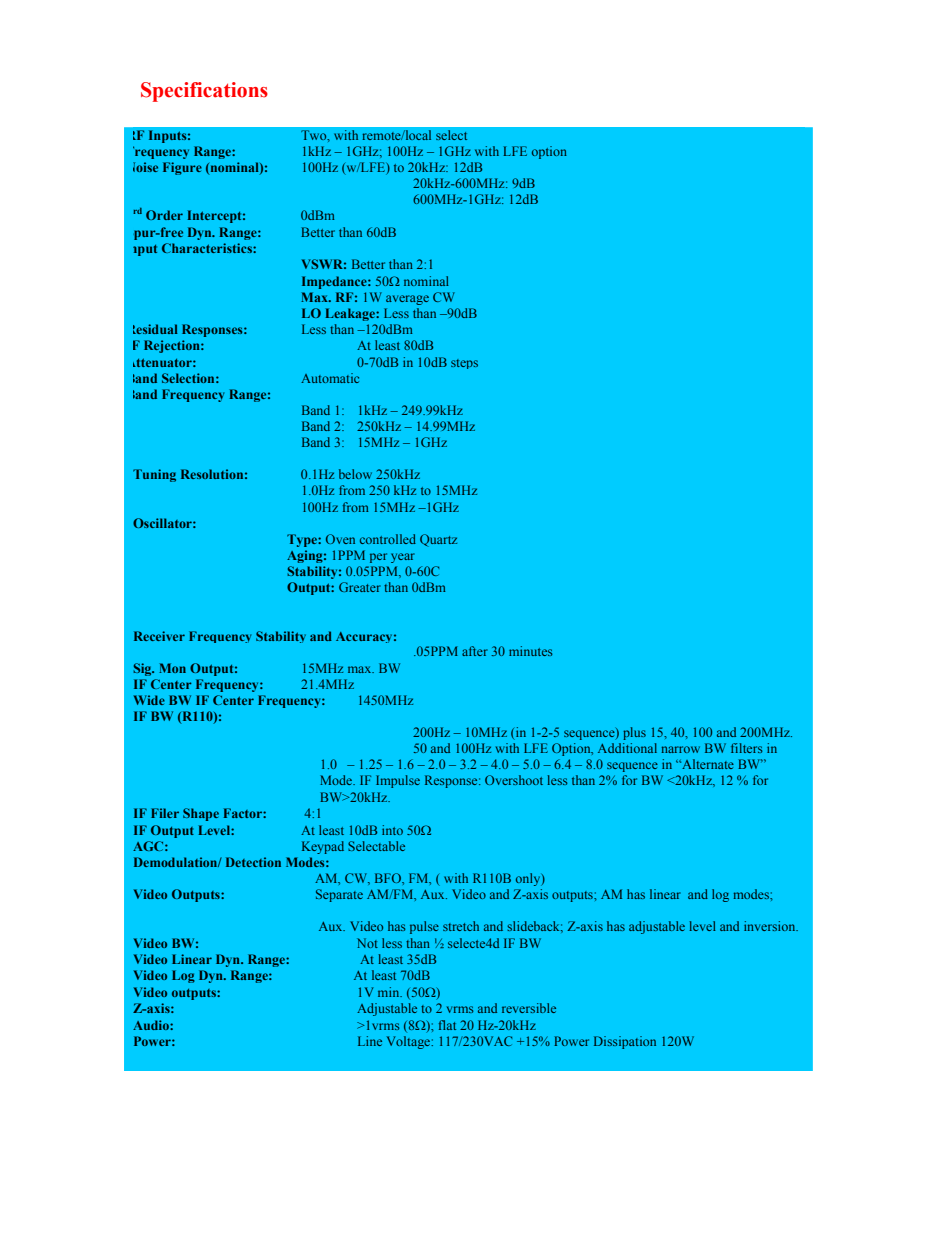 Image resolution: width=952 pixels, height=1233 pixels. What do you see at coordinates (464, 364) in the screenshot?
I see `steps` at bounding box center [464, 364].
